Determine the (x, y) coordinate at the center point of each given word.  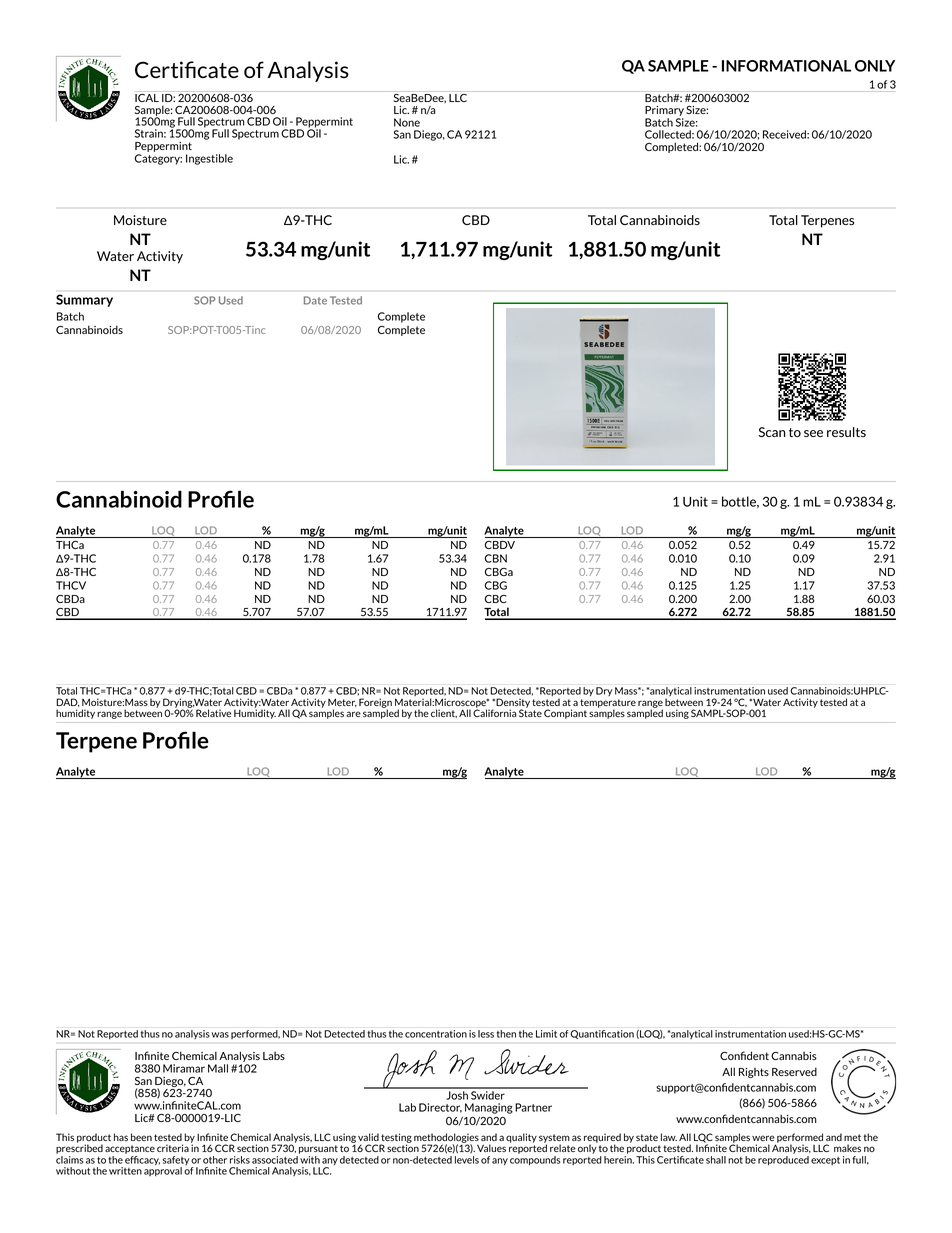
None (407, 122)
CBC (496, 599)
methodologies (446, 1139)
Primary (664, 112)
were (763, 1138)
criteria (173, 1148)
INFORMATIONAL (786, 66)
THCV (71, 585)
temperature (608, 704)
